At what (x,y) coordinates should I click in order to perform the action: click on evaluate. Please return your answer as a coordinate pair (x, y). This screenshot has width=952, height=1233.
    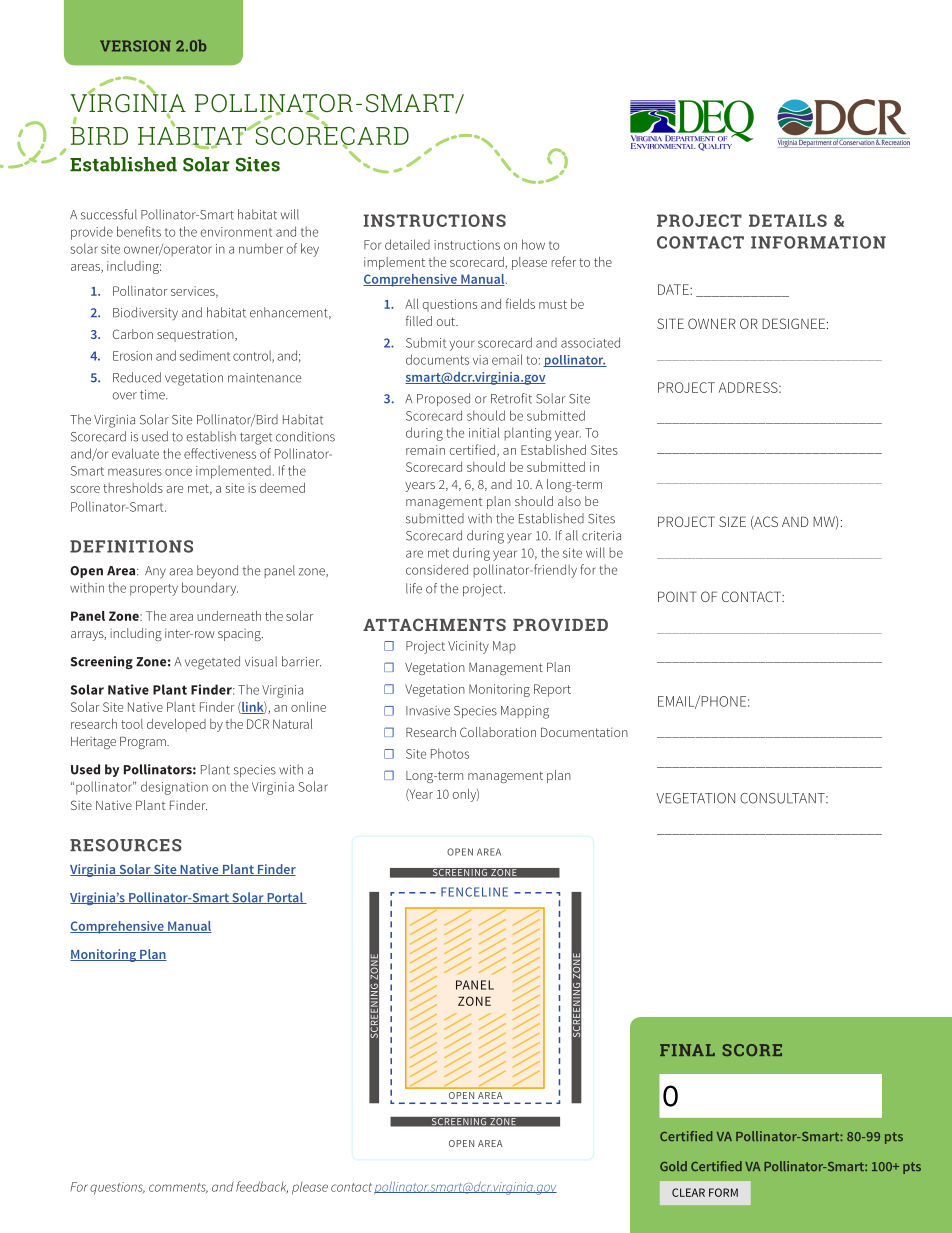
    Looking at the image, I should click on (135, 453).
